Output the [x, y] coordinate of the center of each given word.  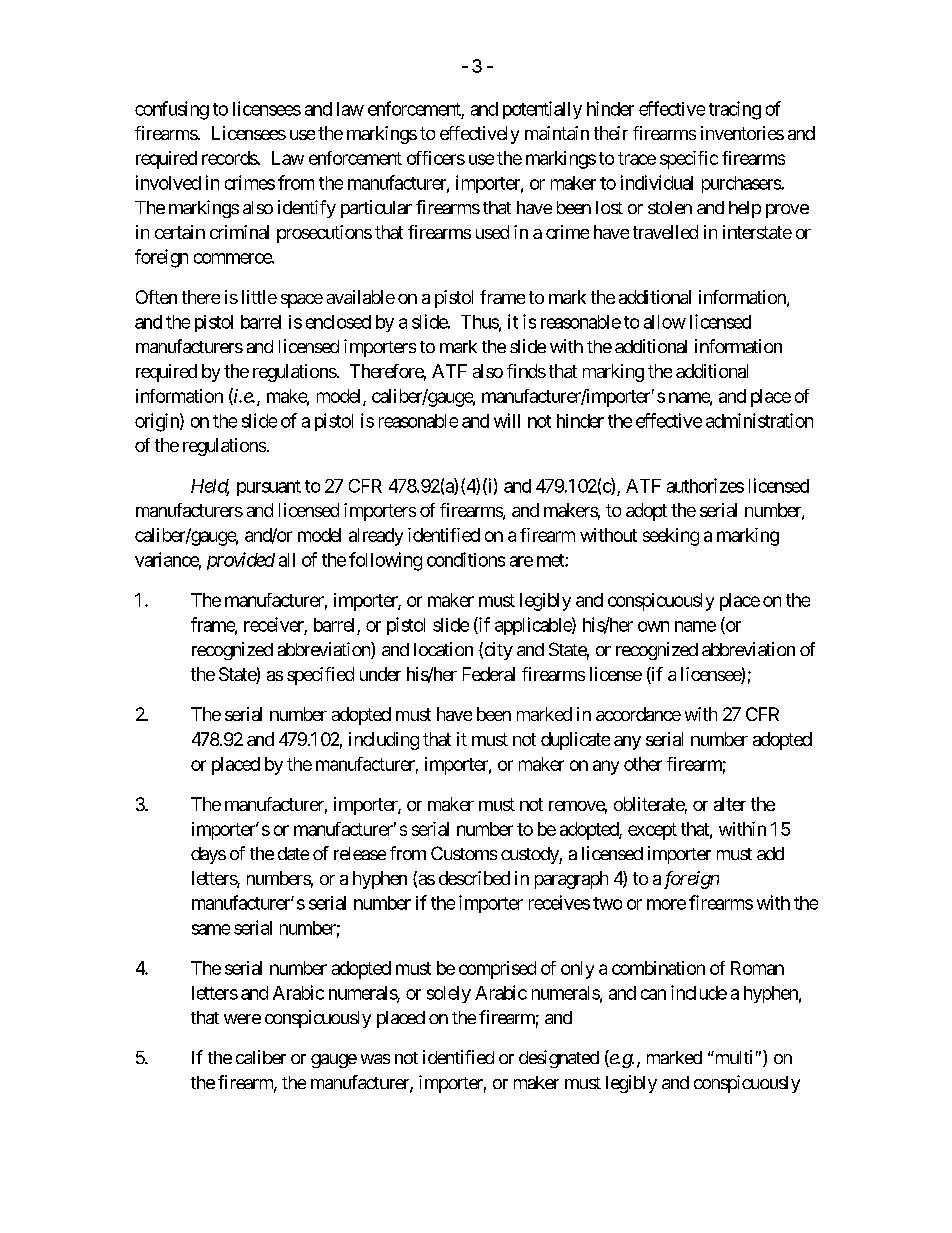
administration [759, 420]
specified [320, 676]
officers [436, 158]
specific [689, 160]
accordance [638, 714]
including [384, 741]
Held [210, 487]
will [507, 420]
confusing [172, 110]
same [211, 929]
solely [449, 994]
